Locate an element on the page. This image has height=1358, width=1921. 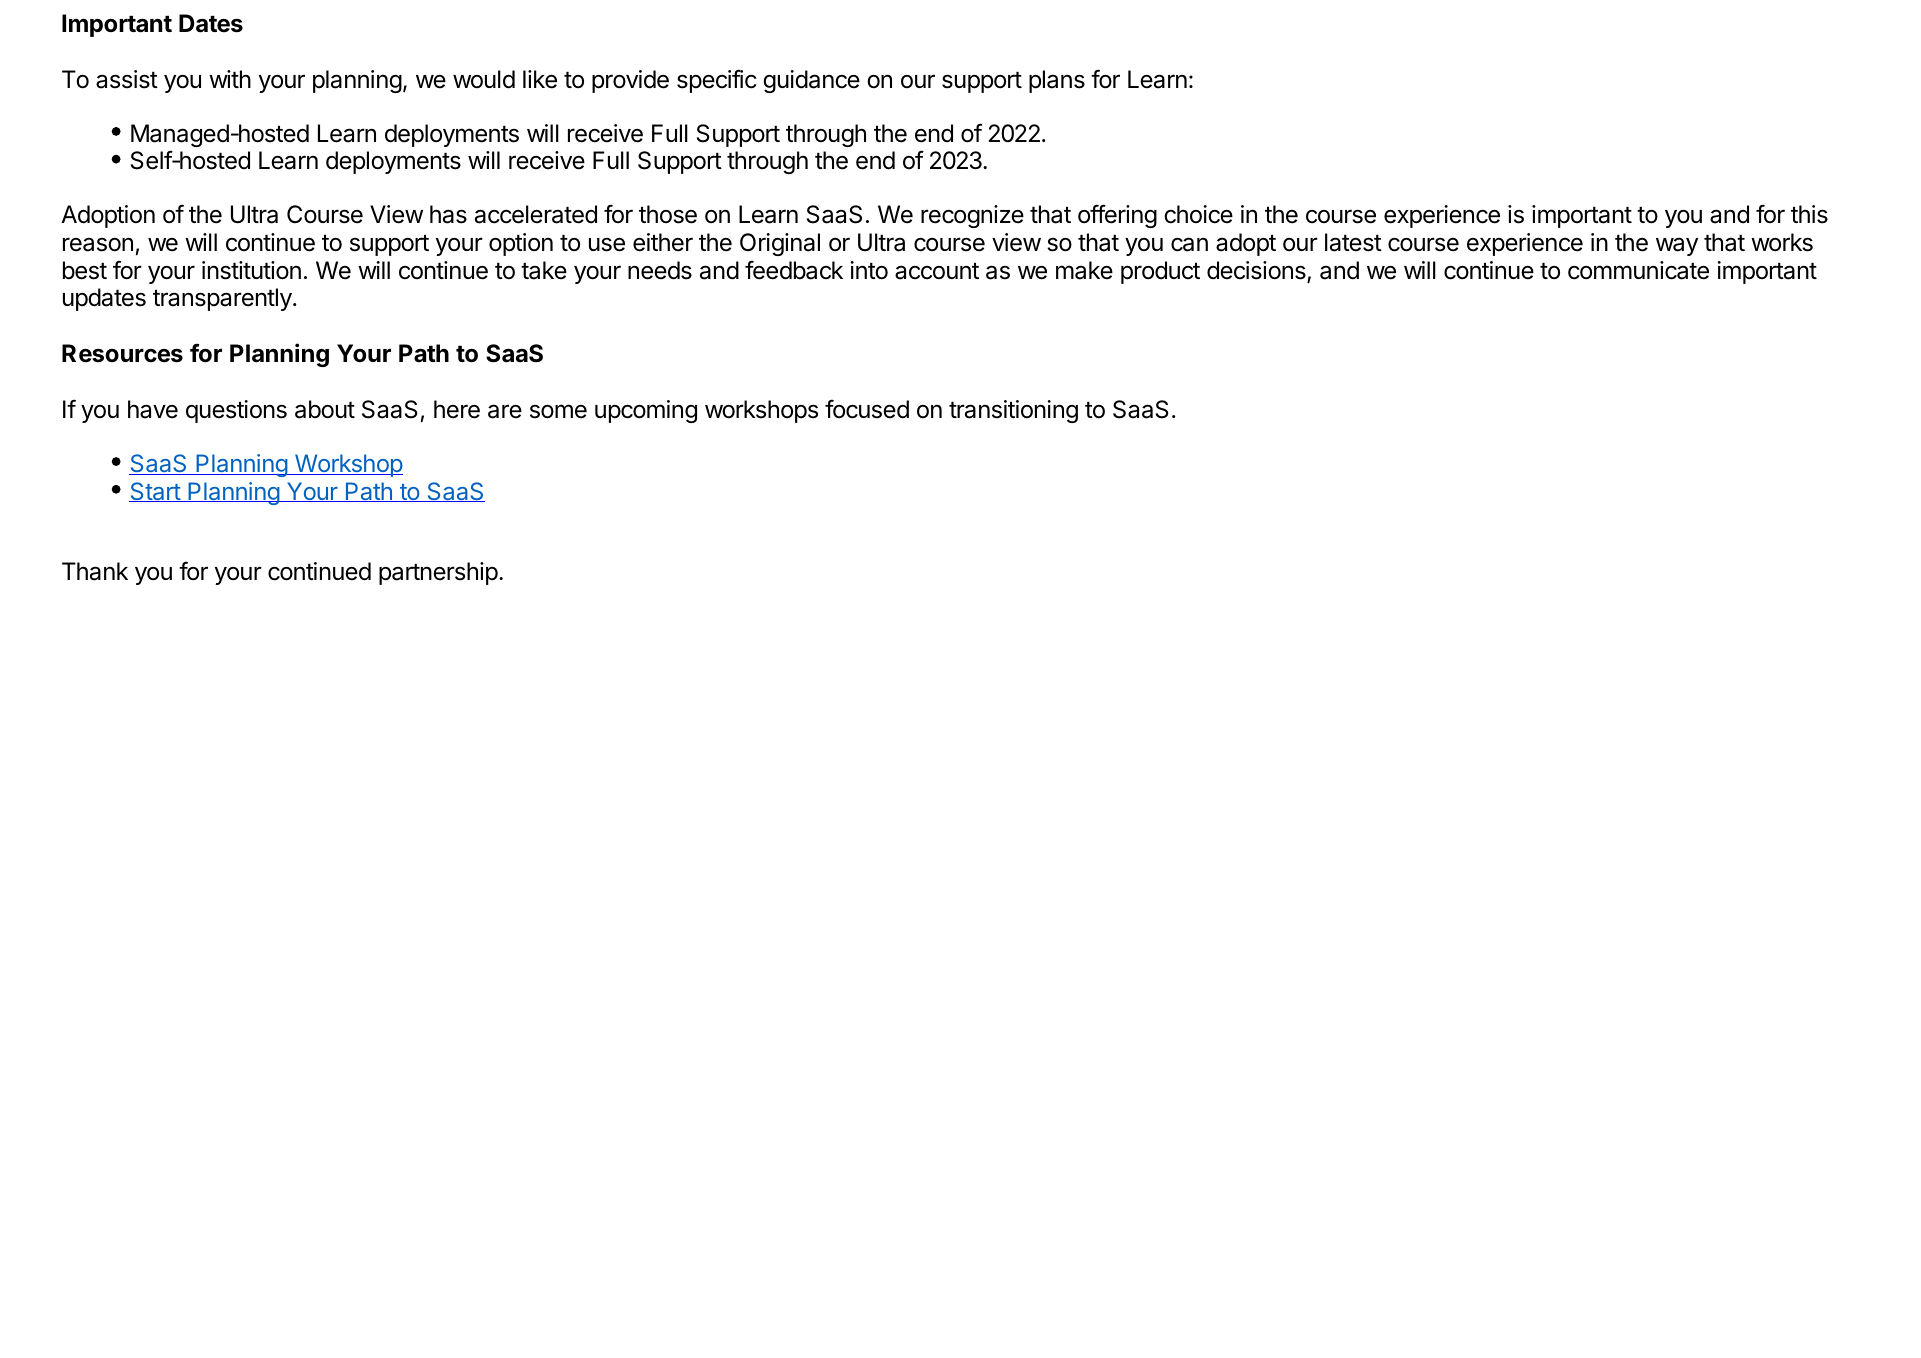
plans is located at coordinates (1057, 81).
